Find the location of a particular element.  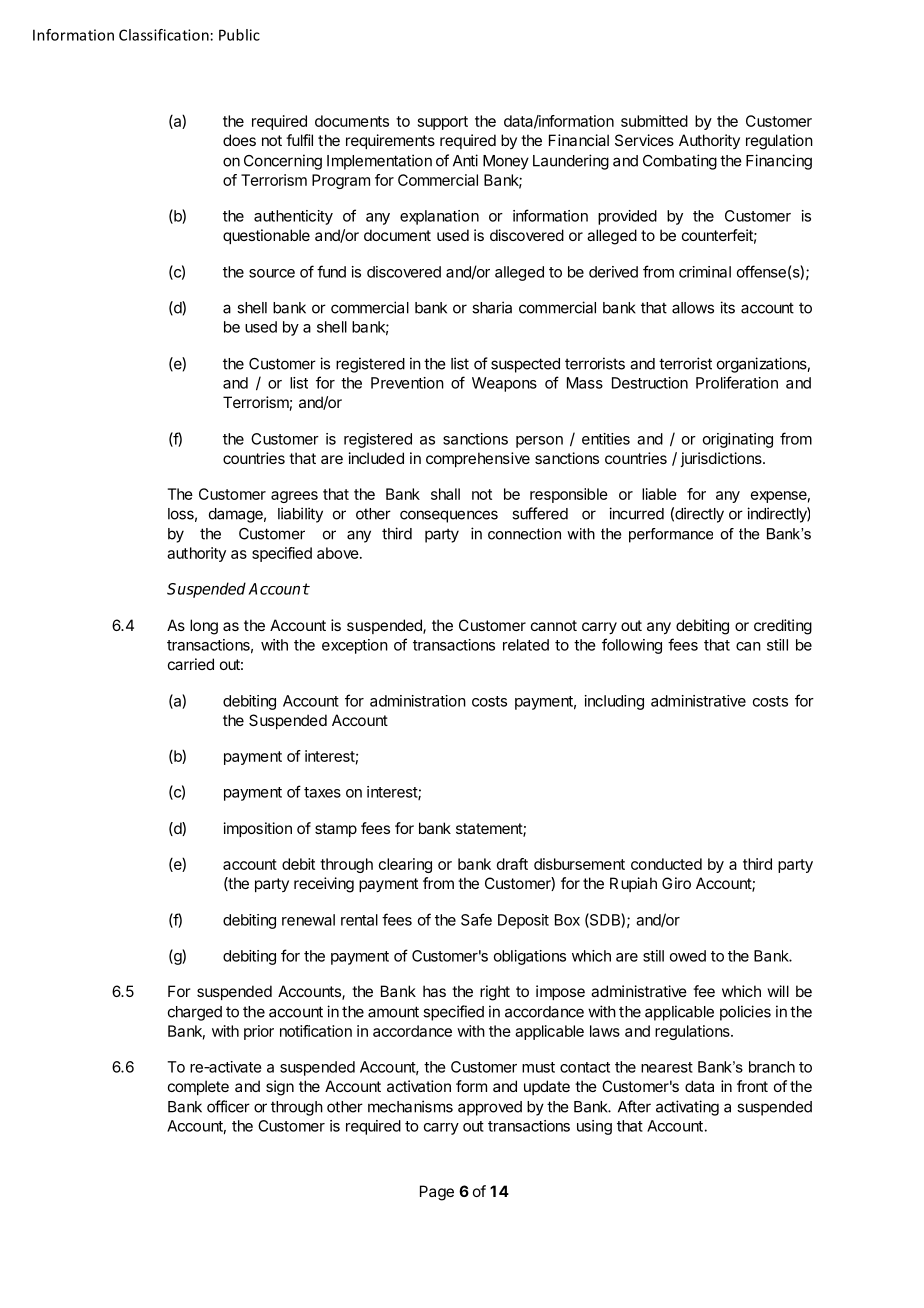

Public is located at coordinates (239, 35).
